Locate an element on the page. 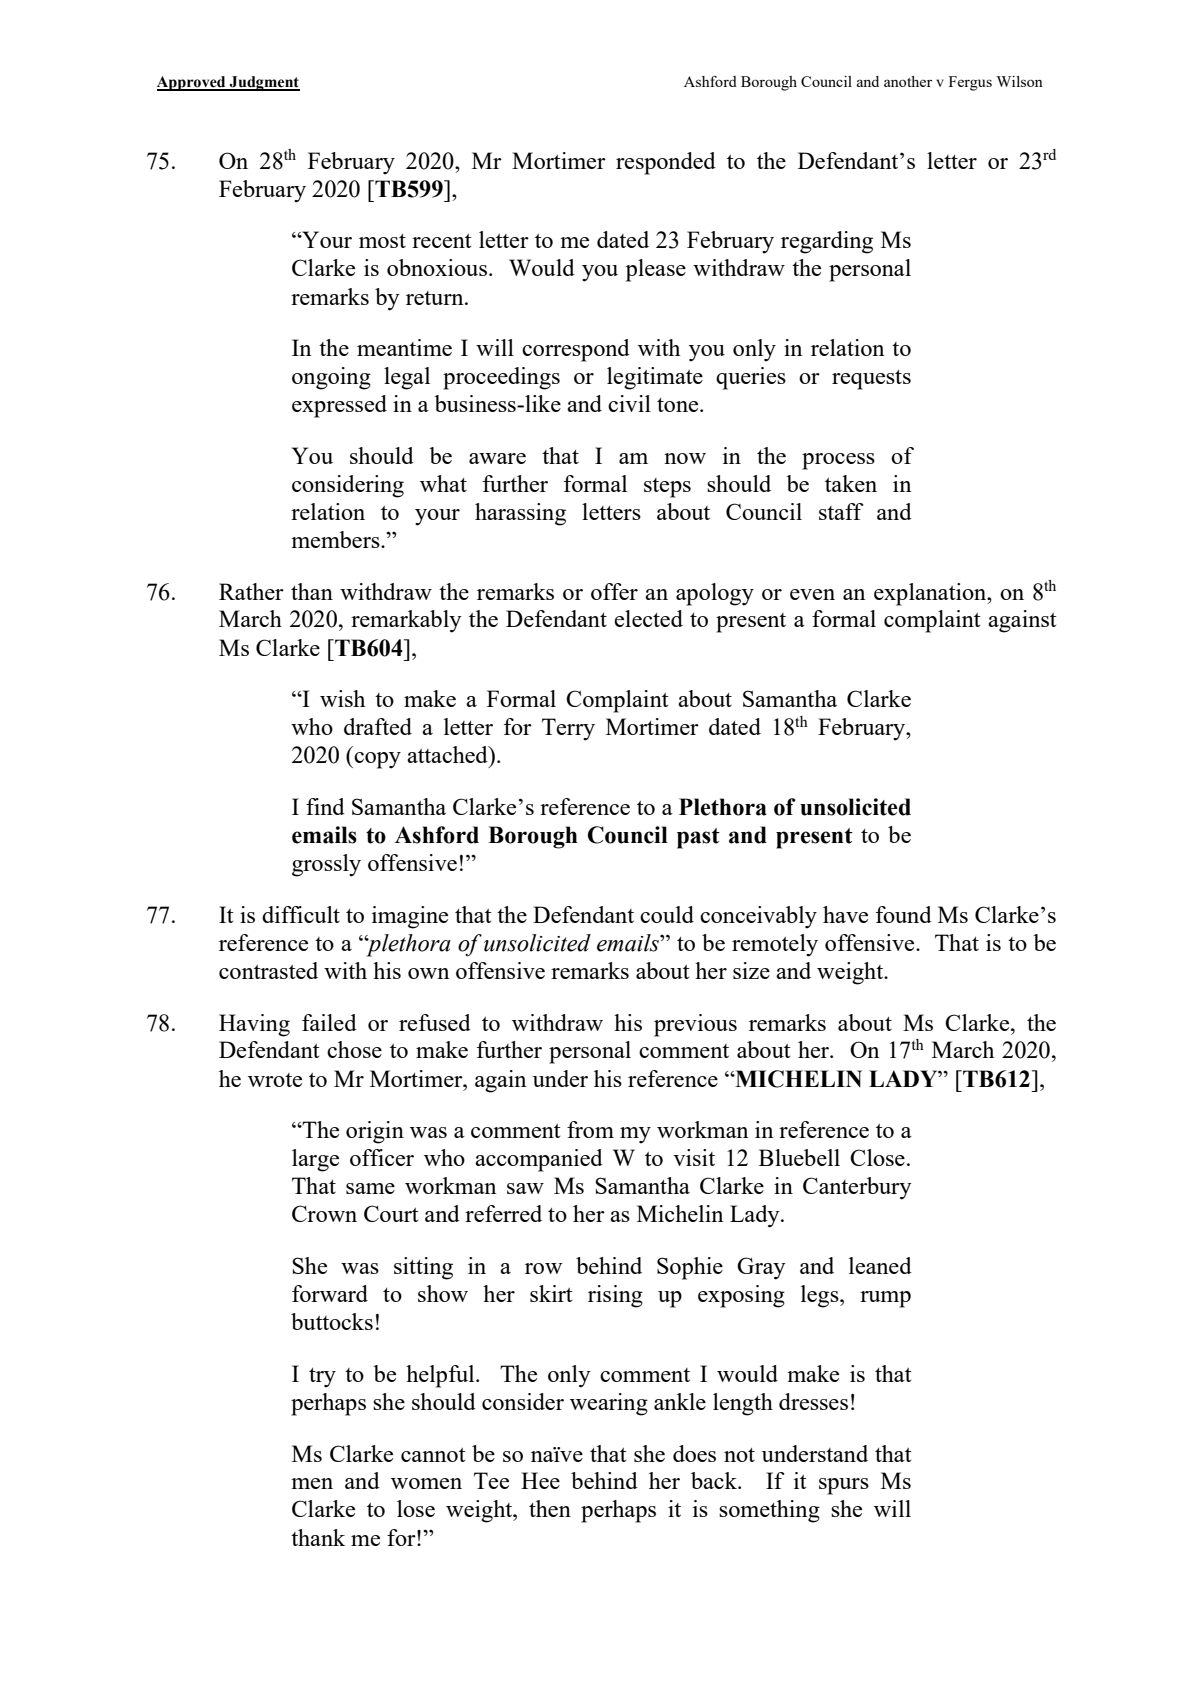 This image has width=1201, height=1699. Having is located at coordinates (254, 1025).
